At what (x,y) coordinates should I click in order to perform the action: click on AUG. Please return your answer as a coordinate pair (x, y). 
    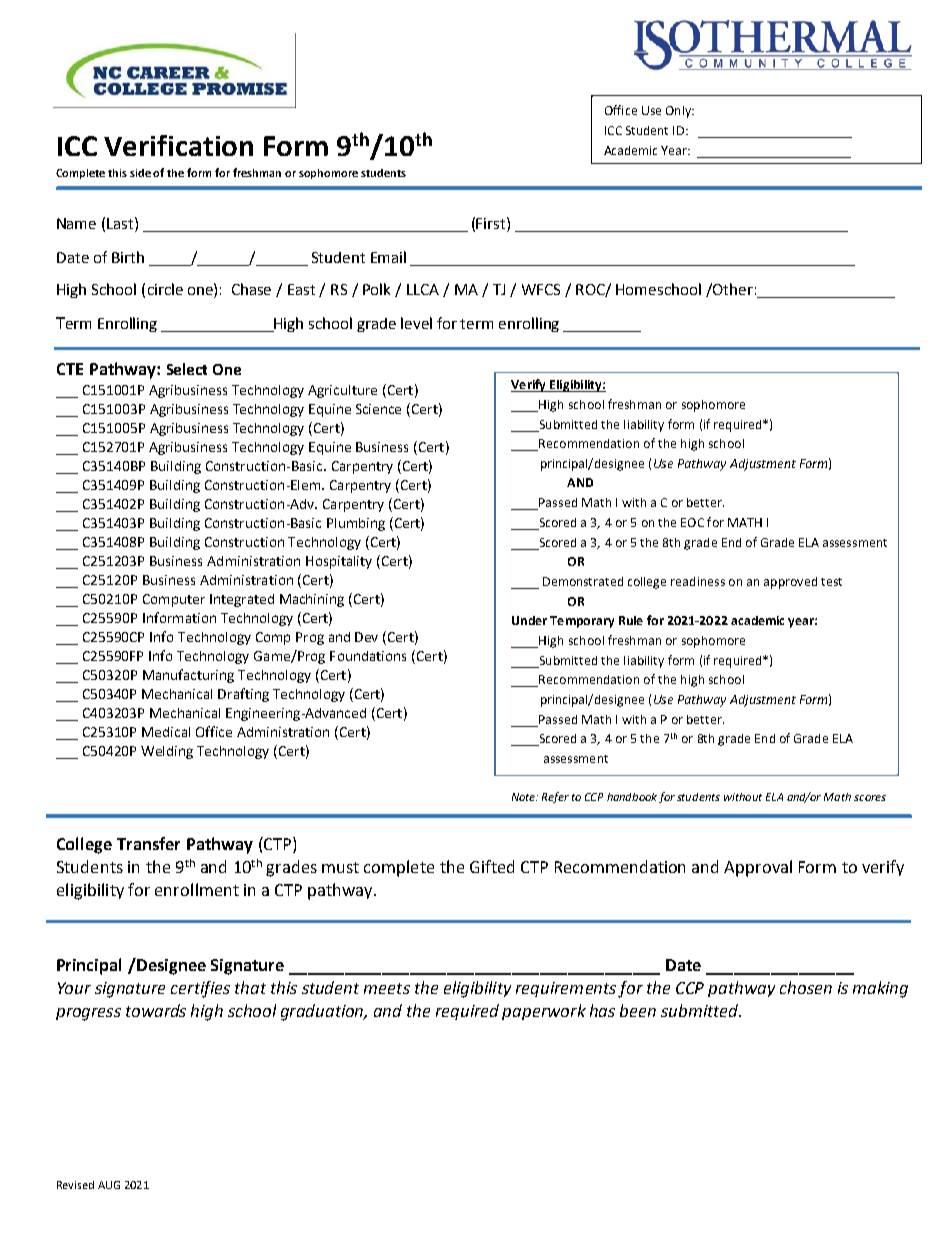
    Looking at the image, I should click on (109, 1185).
